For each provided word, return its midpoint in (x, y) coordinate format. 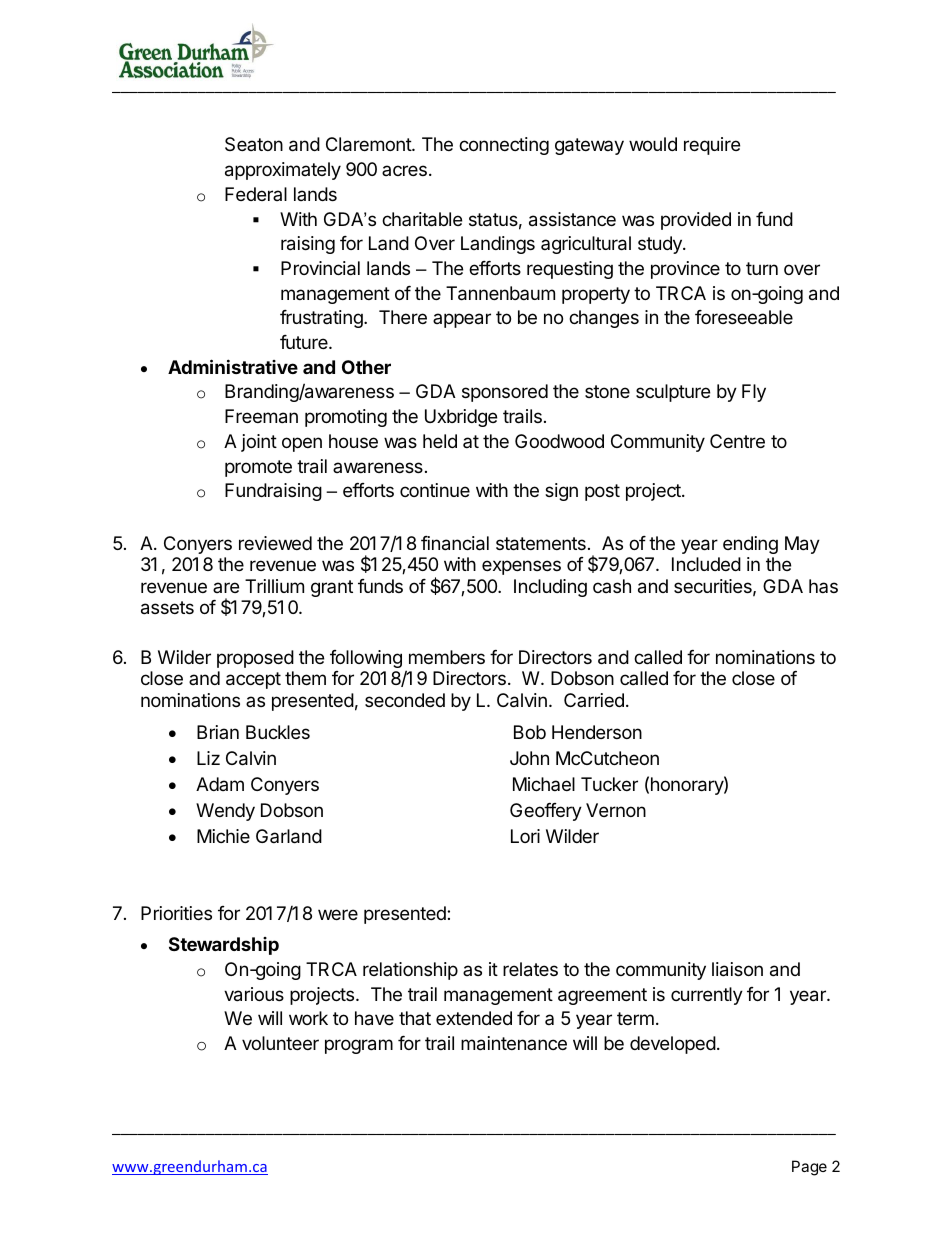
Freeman (261, 416)
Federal (256, 194)
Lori (525, 836)
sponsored (505, 393)
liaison (737, 969)
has (823, 586)
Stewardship (224, 946)
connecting (504, 146)
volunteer (280, 1043)
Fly (754, 393)
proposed (255, 659)
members (447, 657)
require (712, 146)
